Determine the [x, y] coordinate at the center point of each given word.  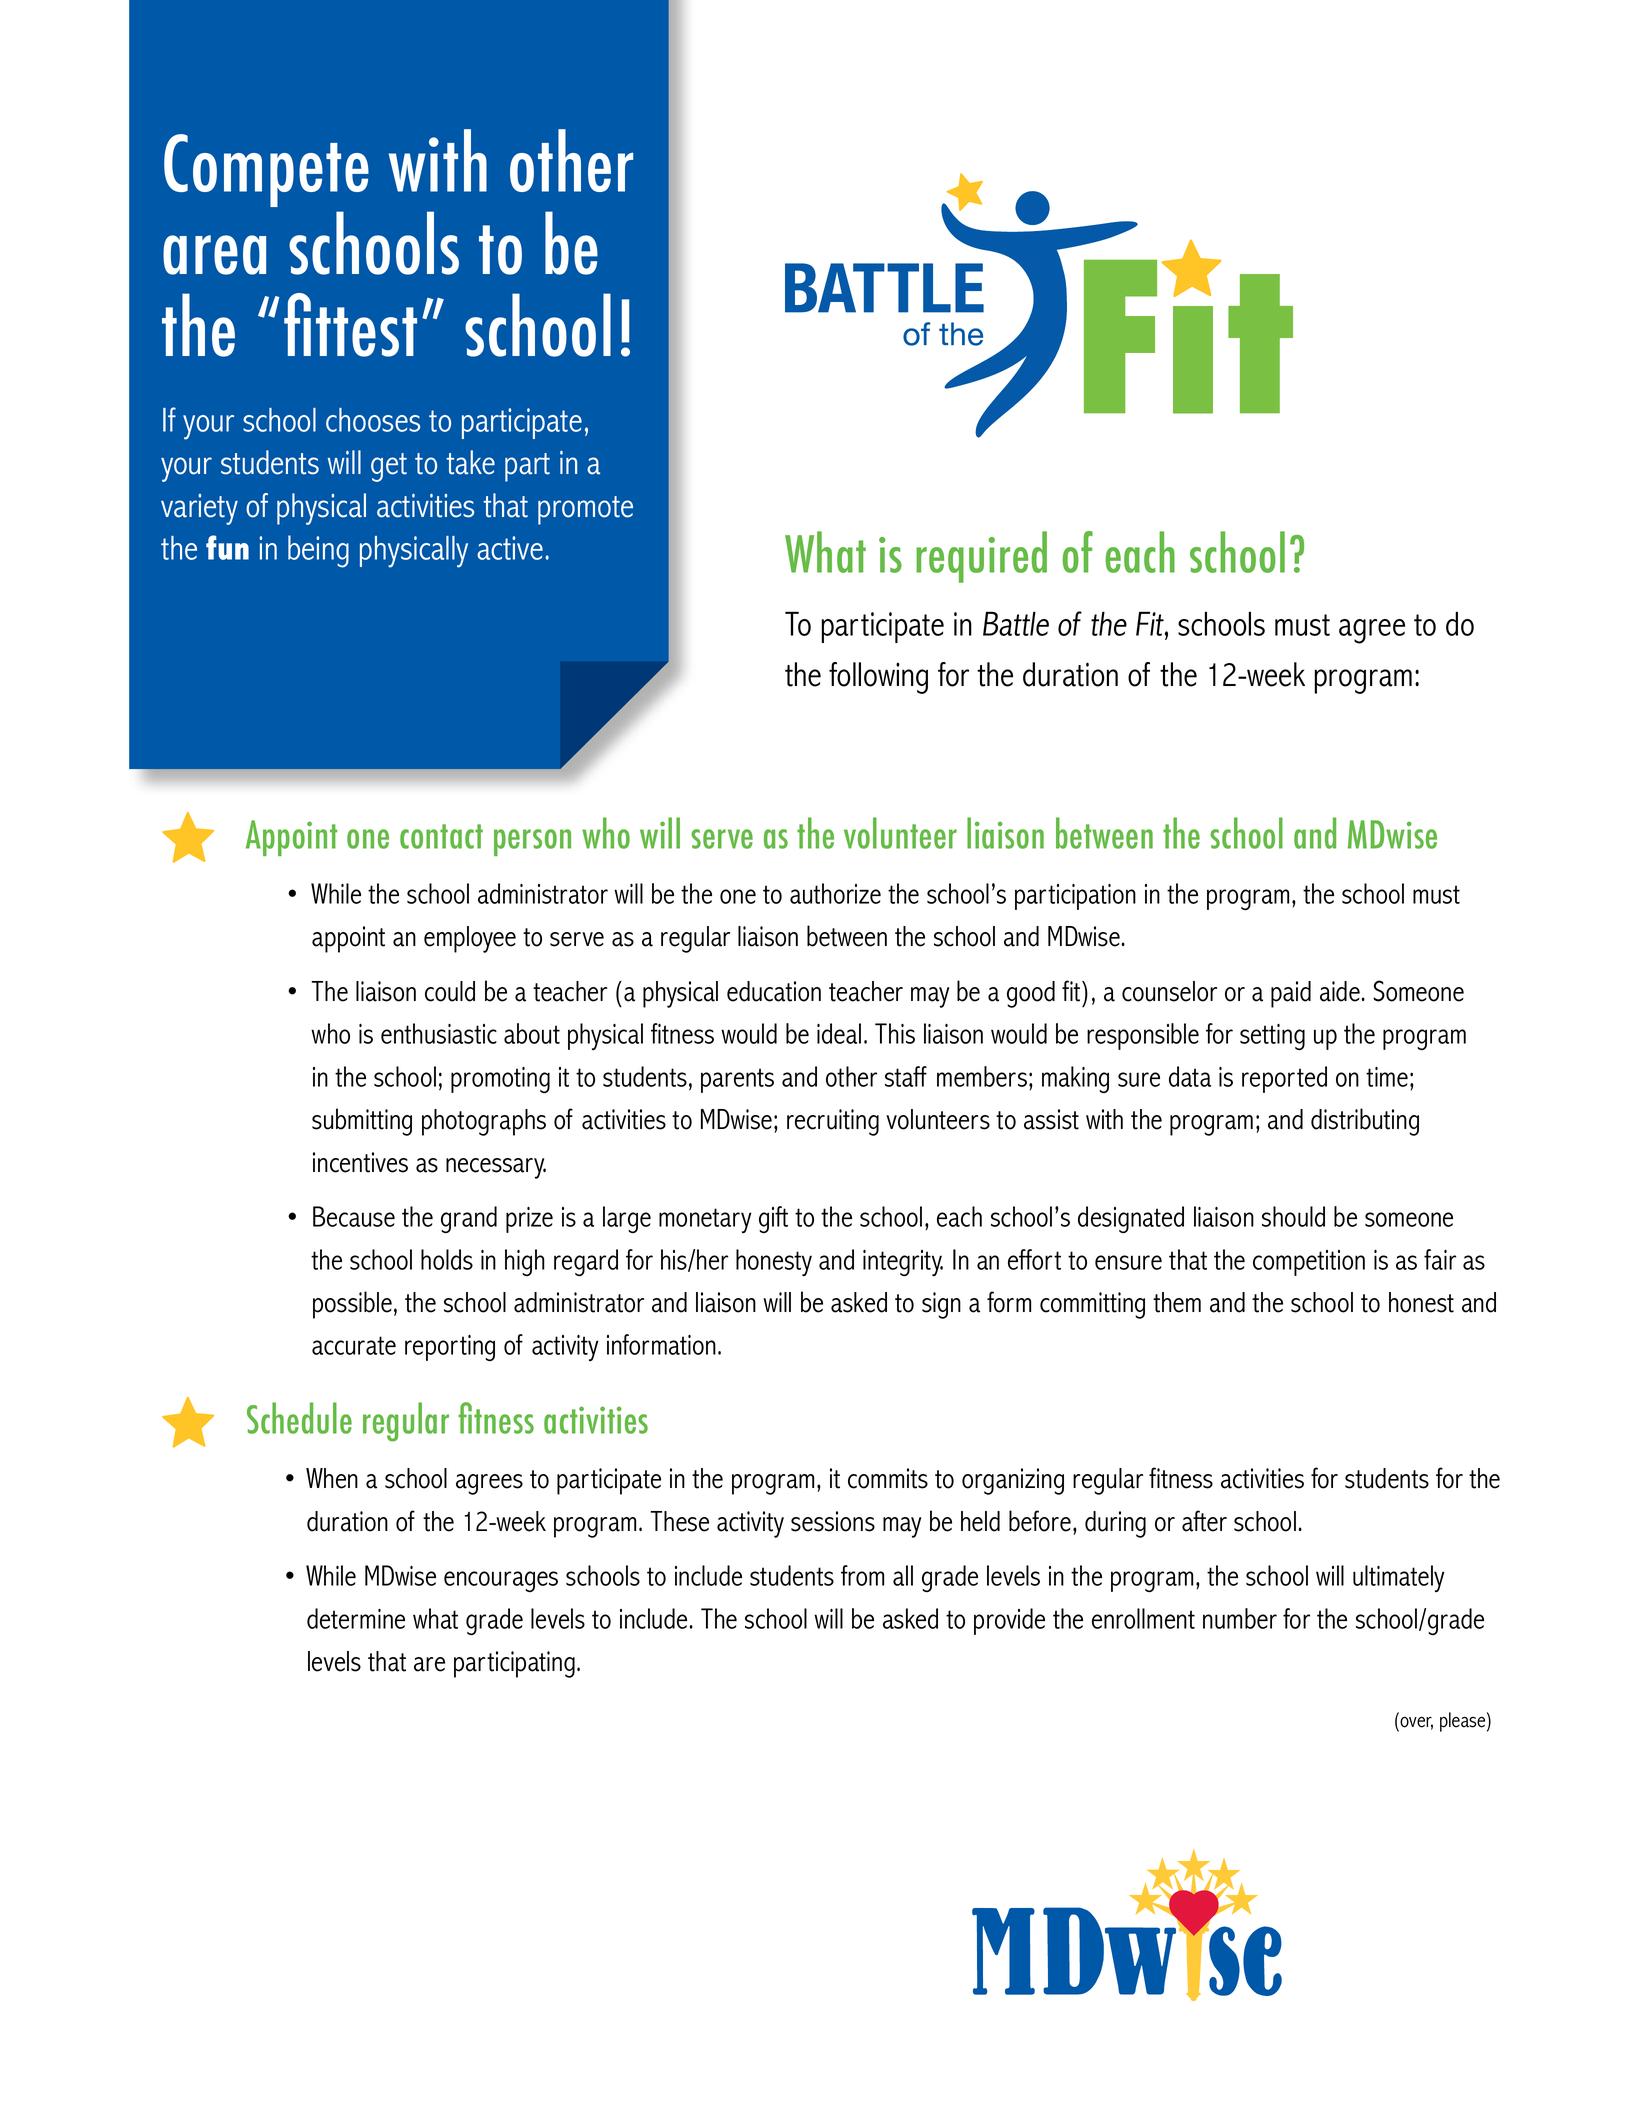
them [1177, 1302]
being [318, 551]
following [878, 678]
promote [585, 510]
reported [1284, 1079]
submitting [362, 1122]
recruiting [833, 1122]
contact [441, 836]
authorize [835, 893]
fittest [350, 325]
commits [888, 1478]
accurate [354, 1345]
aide [1340, 991]
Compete [266, 170]
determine [356, 1618]
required [981, 557]
